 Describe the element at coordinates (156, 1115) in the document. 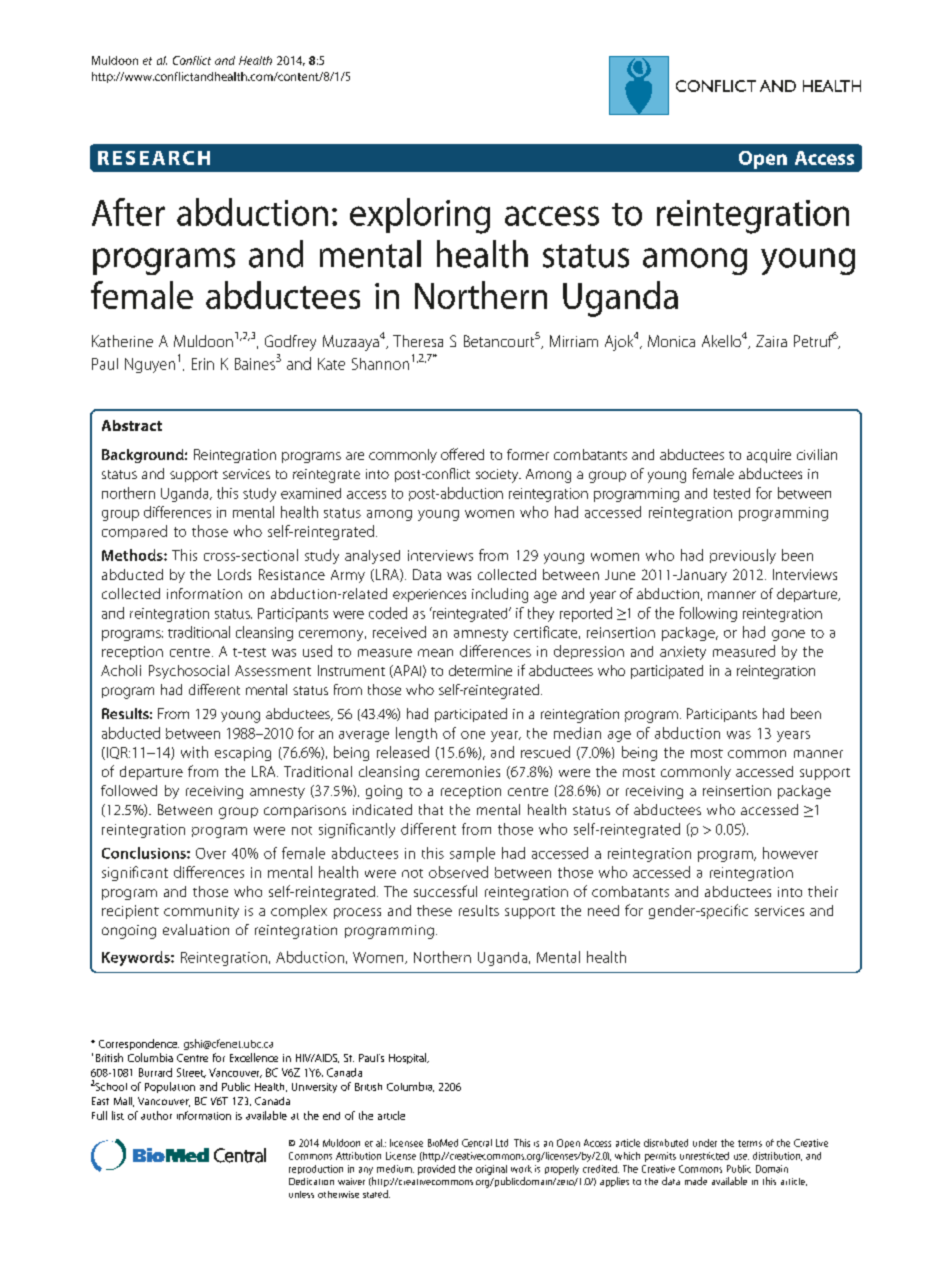

I see `author` at that location.
